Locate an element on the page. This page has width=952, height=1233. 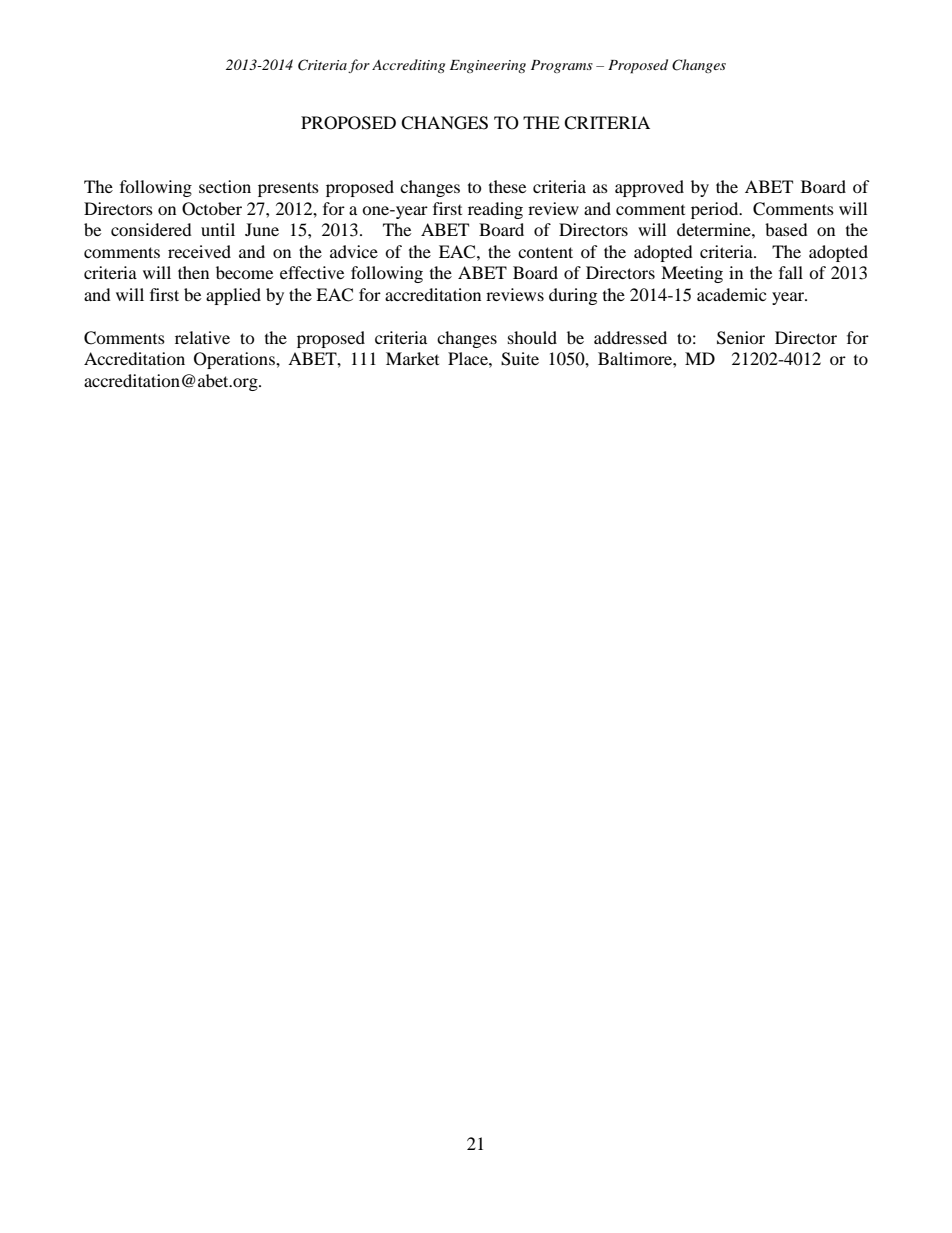
section is located at coordinates (225, 186).
